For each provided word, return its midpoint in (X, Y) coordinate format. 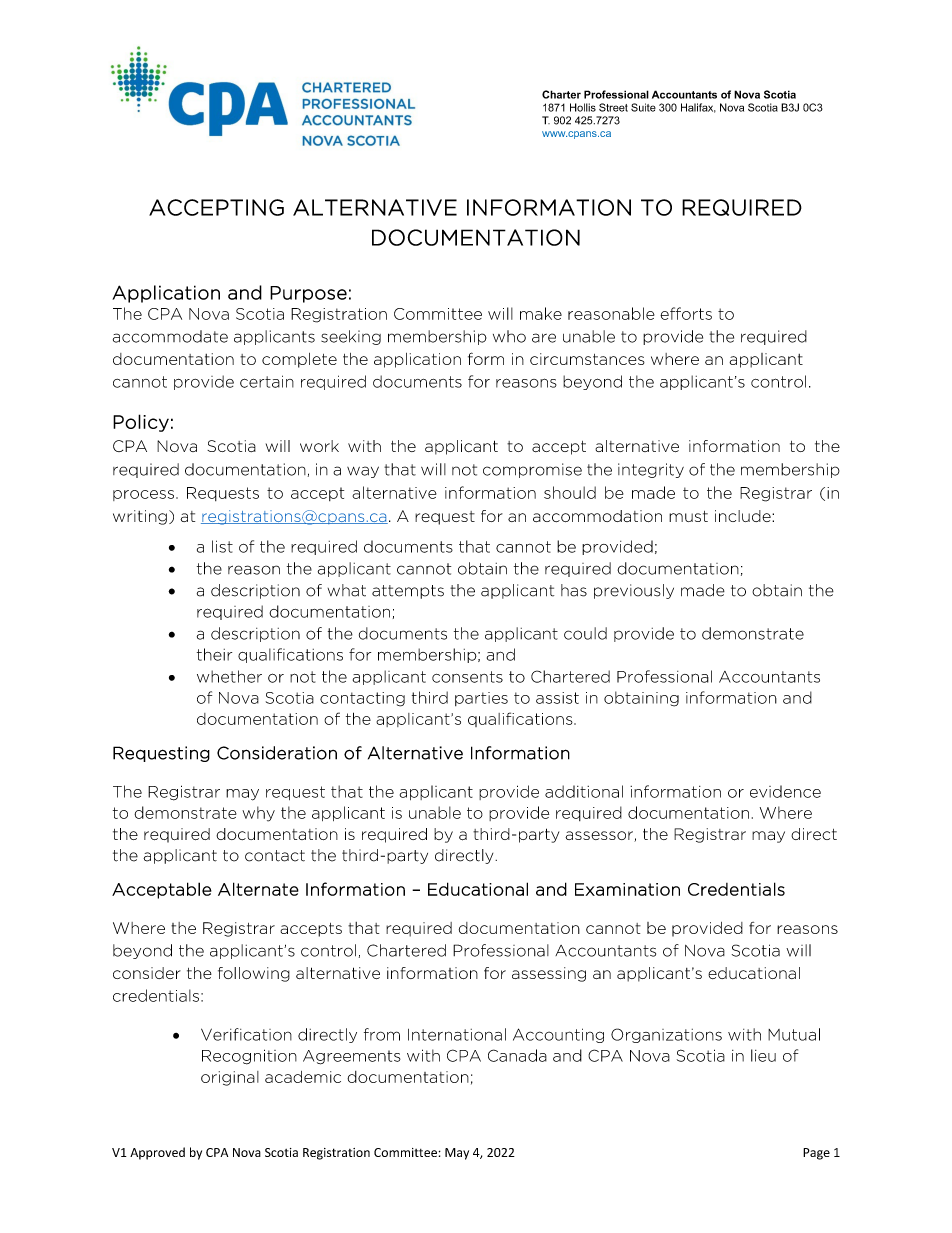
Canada (517, 1055)
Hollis (583, 107)
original (230, 1078)
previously (634, 591)
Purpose (308, 294)
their (214, 654)
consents (467, 677)
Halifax (698, 108)
